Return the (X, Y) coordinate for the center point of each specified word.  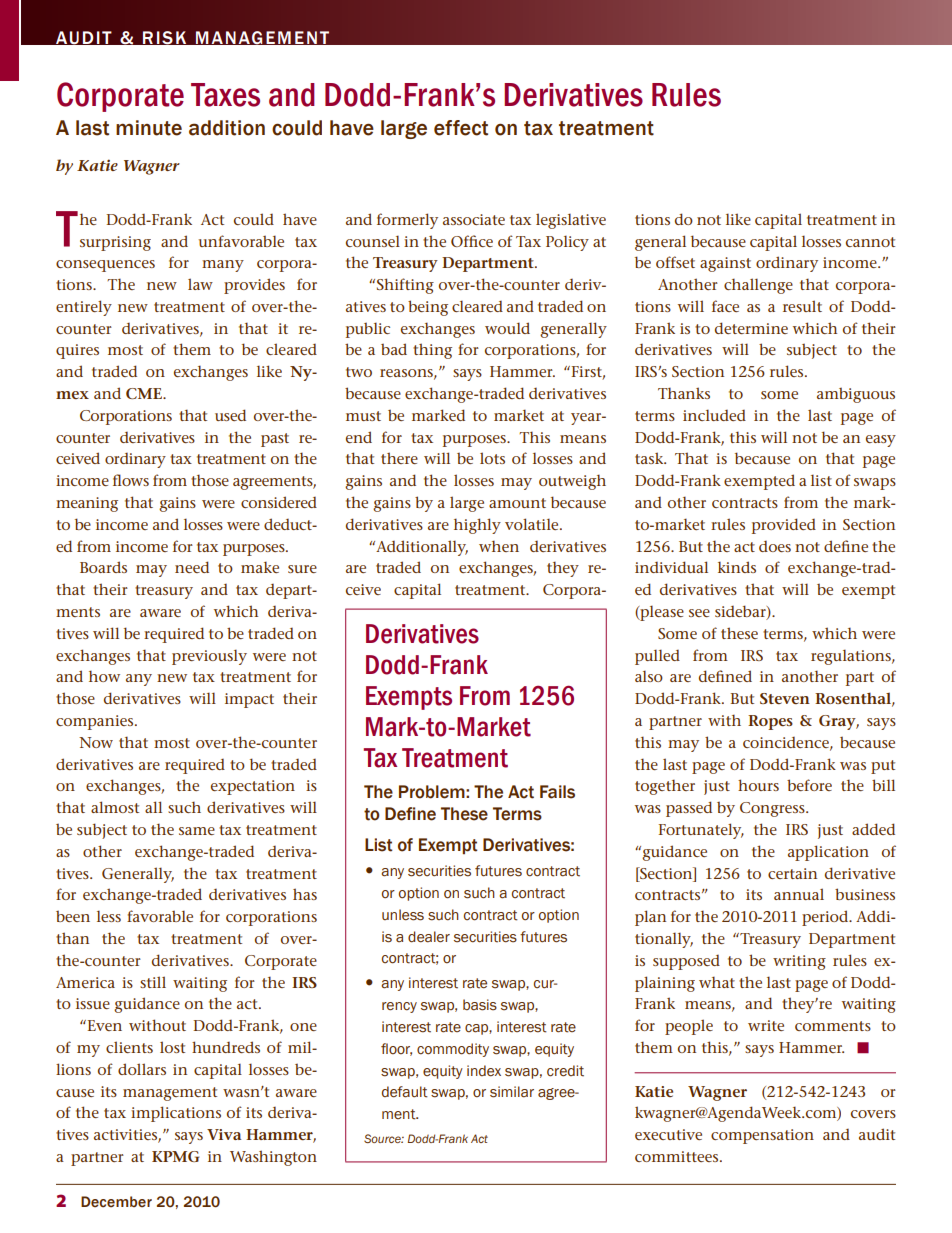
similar (512, 1092)
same (197, 831)
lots (492, 458)
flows (131, 480)
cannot (870, 242)
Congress (773, 809)
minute (149, 128)
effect (461, 128)
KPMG (175, 1156)
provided (784, 526)
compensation (762, 1136)
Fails (557, 792)
